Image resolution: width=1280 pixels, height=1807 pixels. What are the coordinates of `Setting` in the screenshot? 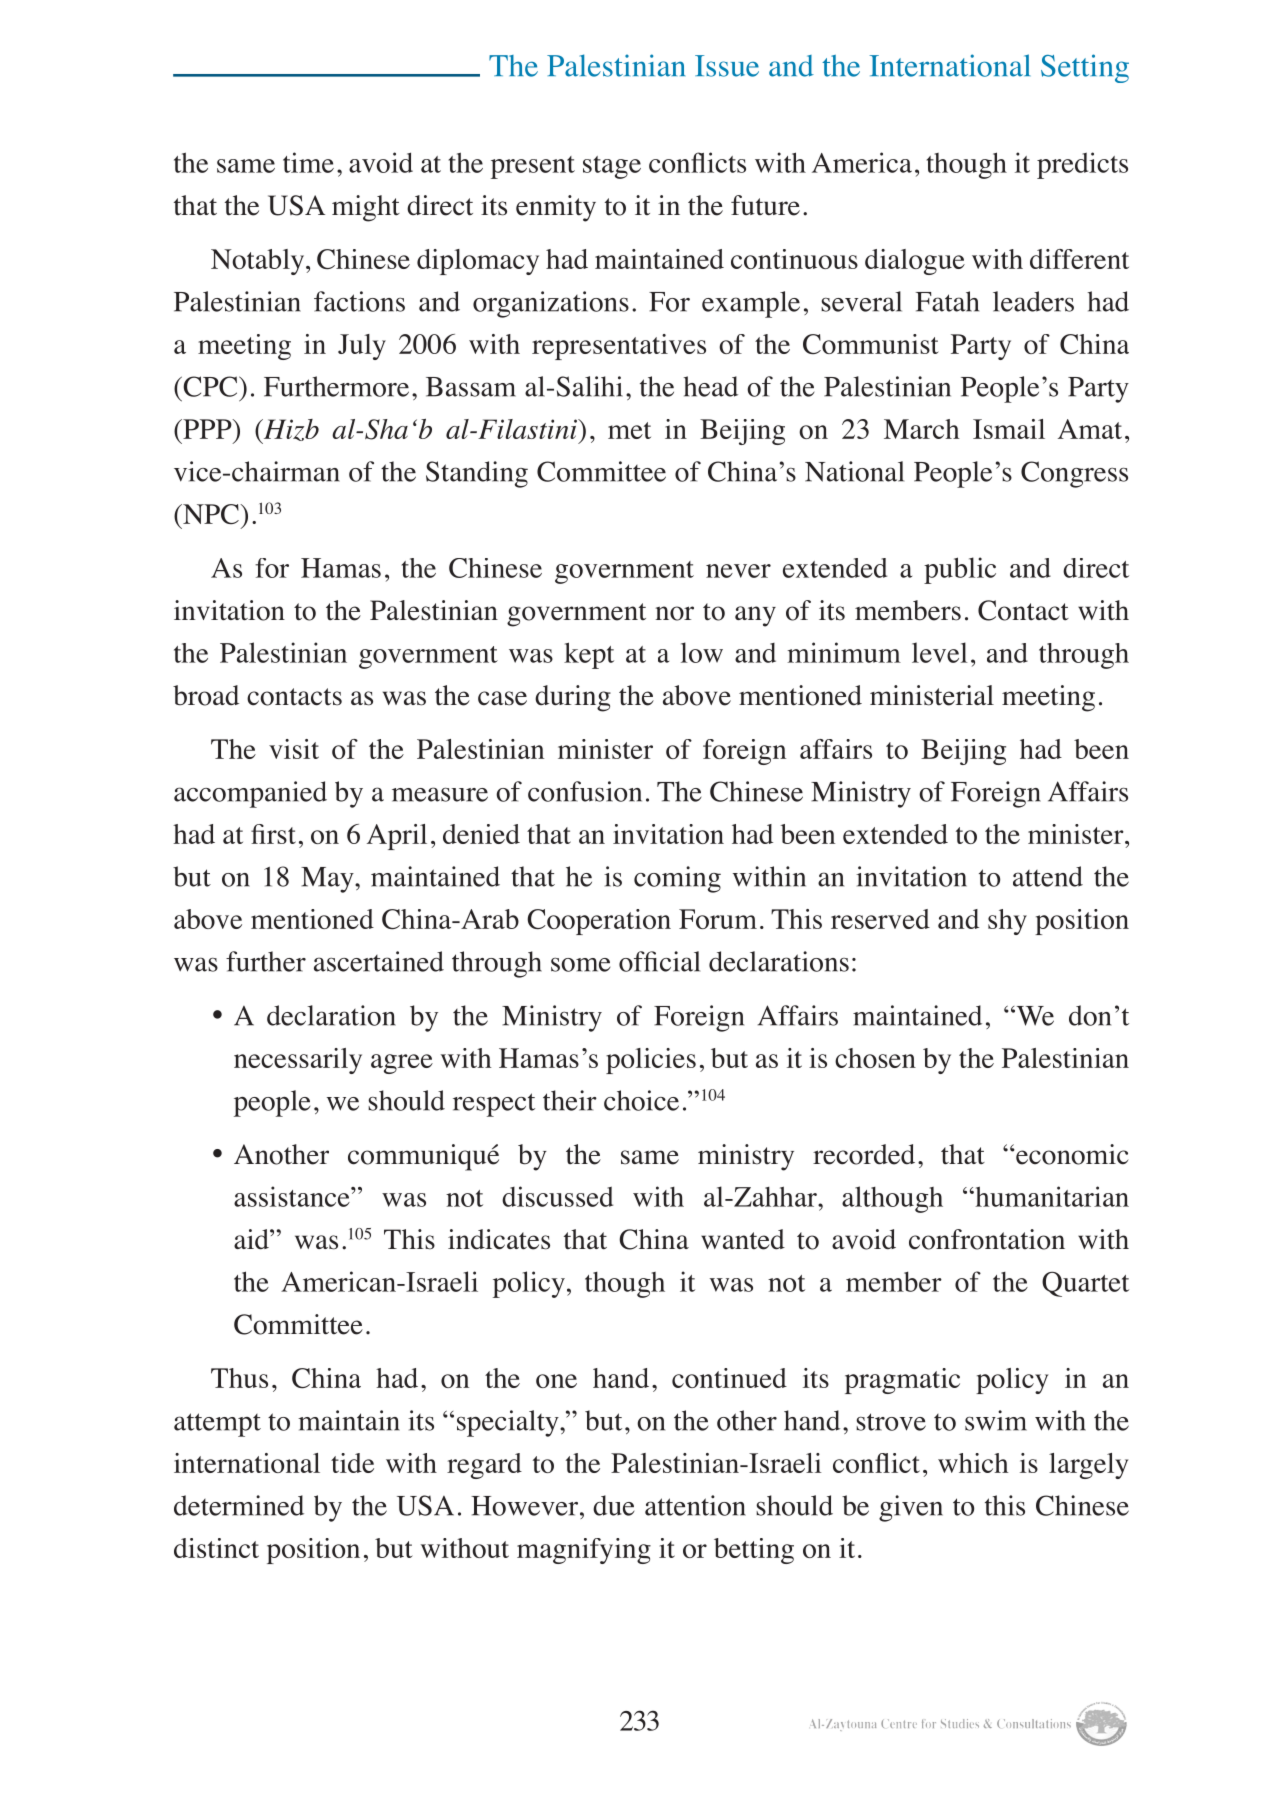 It's located at (1085, 68).
